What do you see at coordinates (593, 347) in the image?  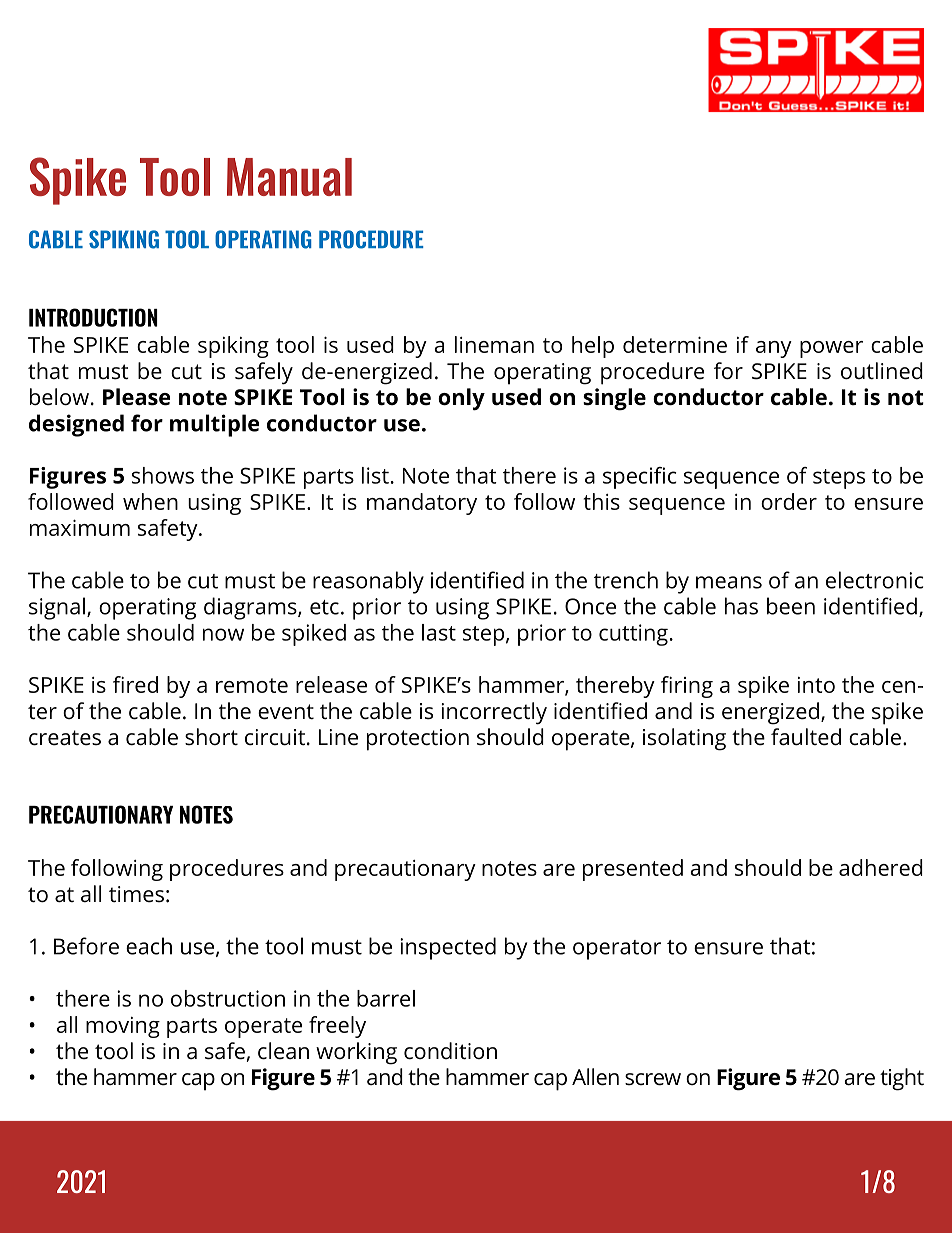 I see `help` at bounding box center [593, 347].
